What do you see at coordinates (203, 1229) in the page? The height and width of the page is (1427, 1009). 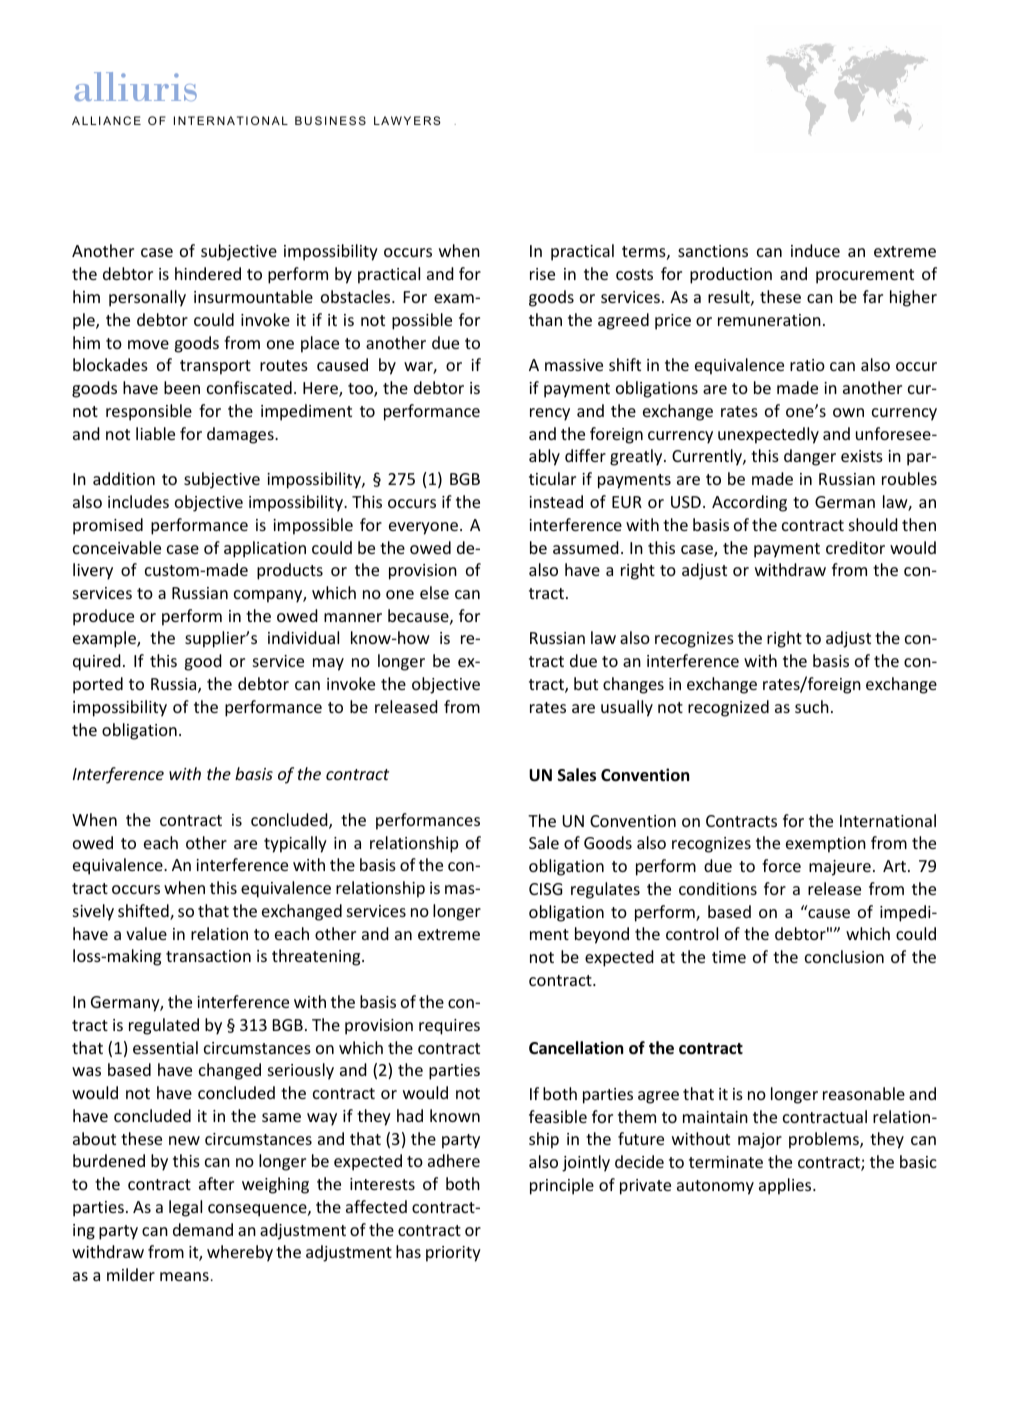 I see `demand` at bounding box center [203, 1229].
